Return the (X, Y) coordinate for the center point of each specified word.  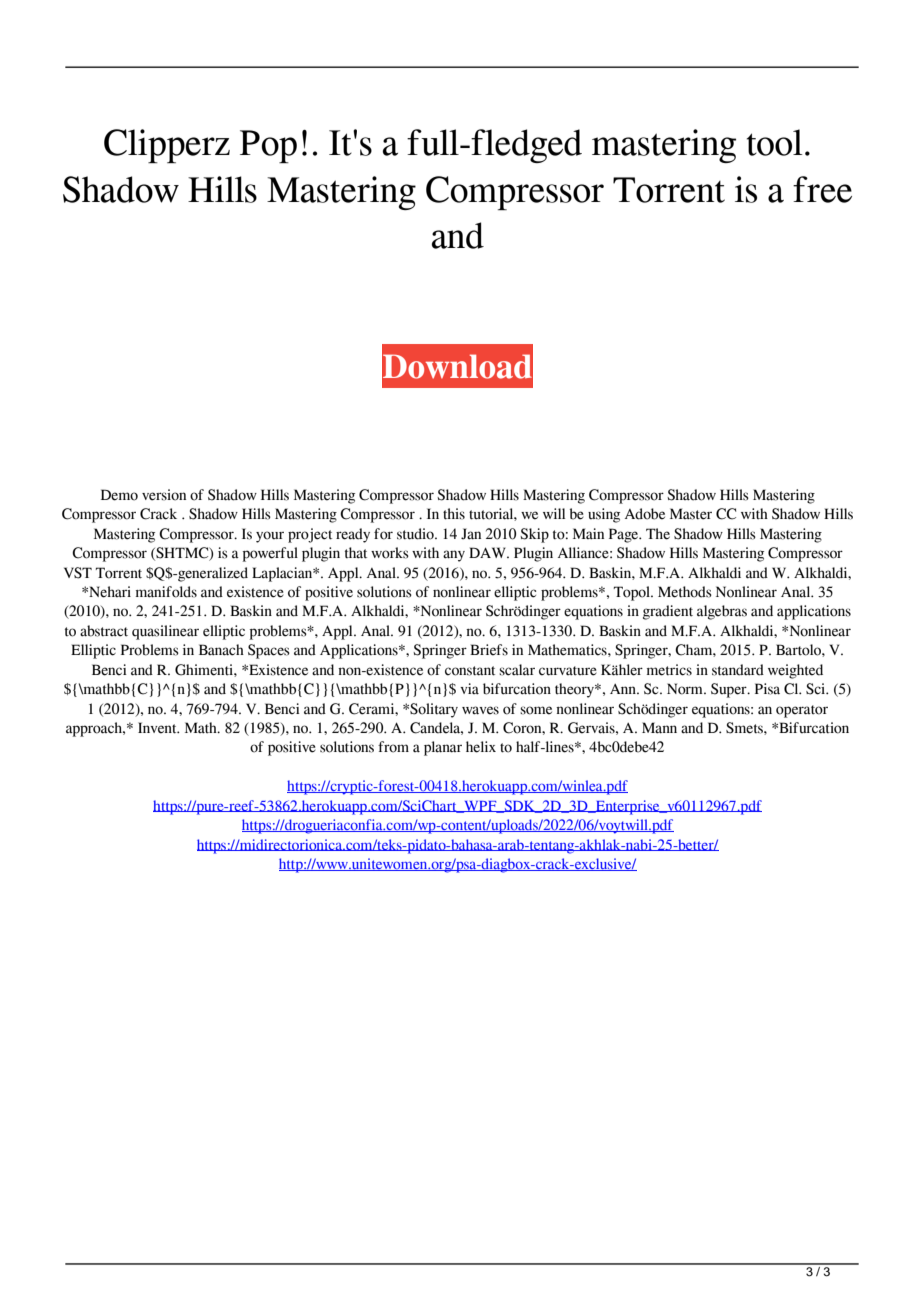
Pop (268, 146)
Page (625, 535)
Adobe (645, 514)
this (454, 514)
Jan (471, 534)
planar (443, 748)
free (822, 189)
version (164, 495)
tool (775, 142)
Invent (158, 728)
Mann (659, 728)
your (270, 537)
